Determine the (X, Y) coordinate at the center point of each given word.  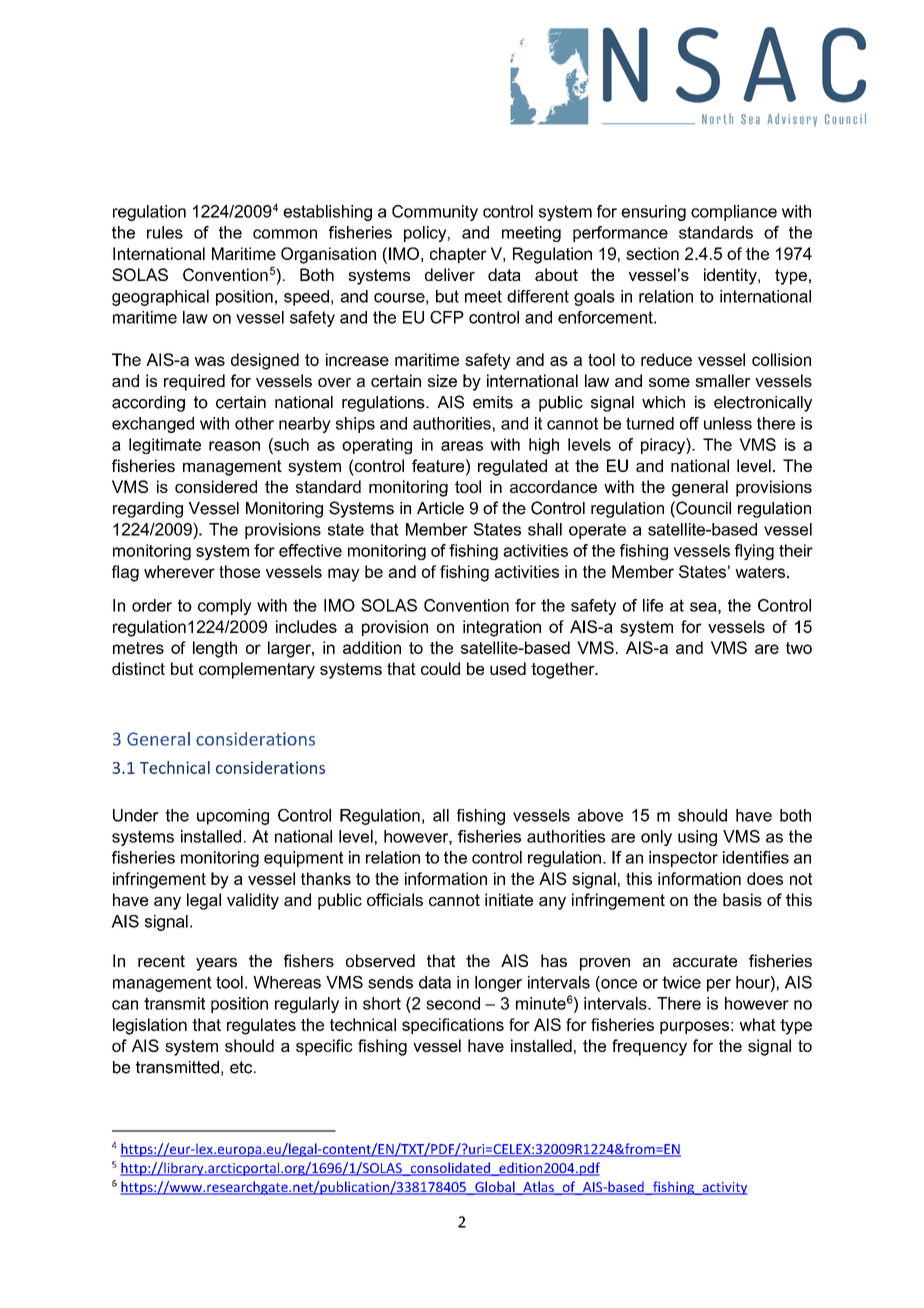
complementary (257, 670)
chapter (458, 255)
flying (754, 552)
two (799, 648)
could (440, 668)
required (194, 382)
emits (493, 402)
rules (165, 232)
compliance (734, 213)
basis (742, 899)
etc (242, 1067)
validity (253, 901)
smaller (722, 380)
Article (440, 508)
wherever (179, 571)
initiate (509, 899)
